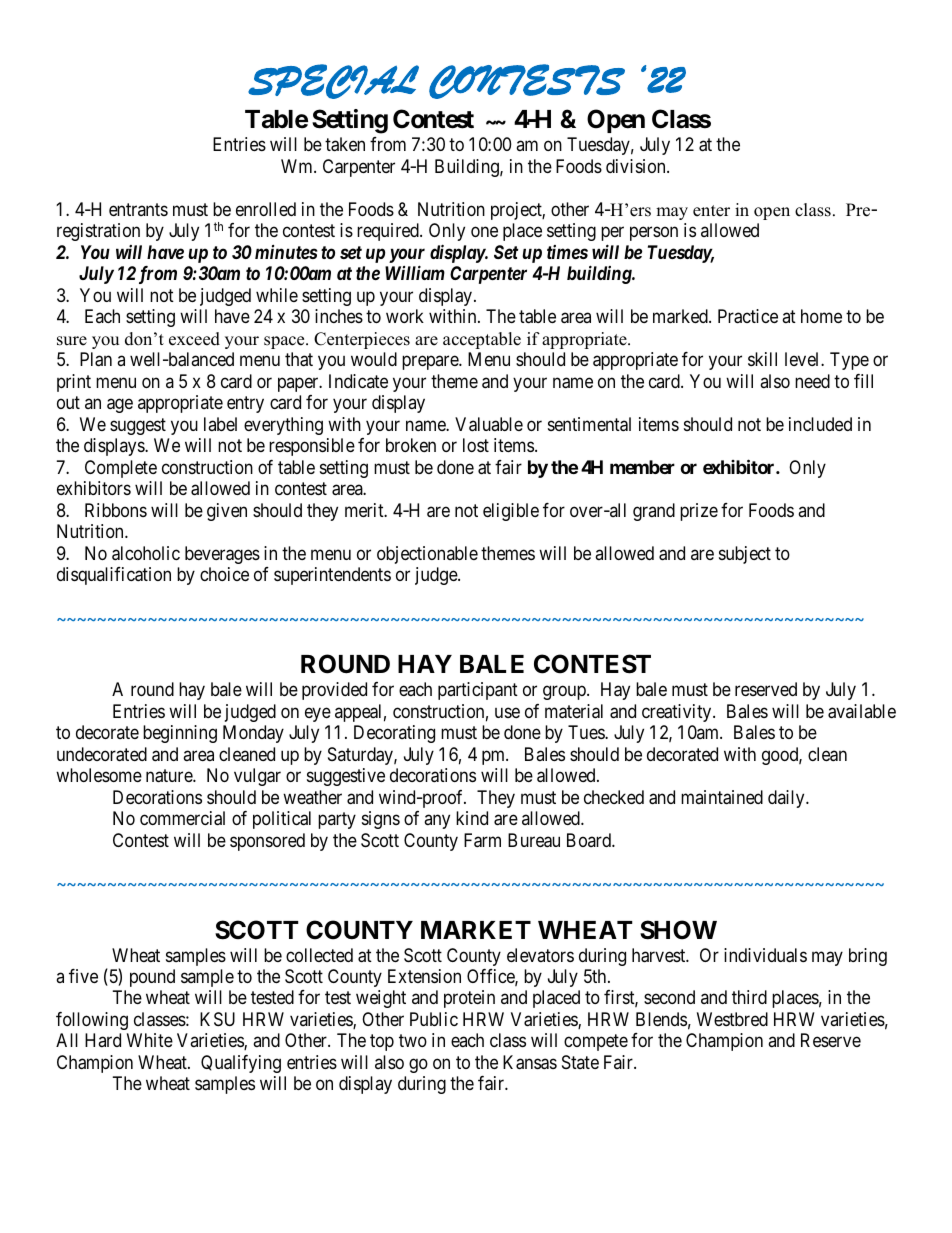 This screenshot has width=952, height=1233. Describe the element at coordinates (862, 711) in the screenshot. I see `available` at that location.
